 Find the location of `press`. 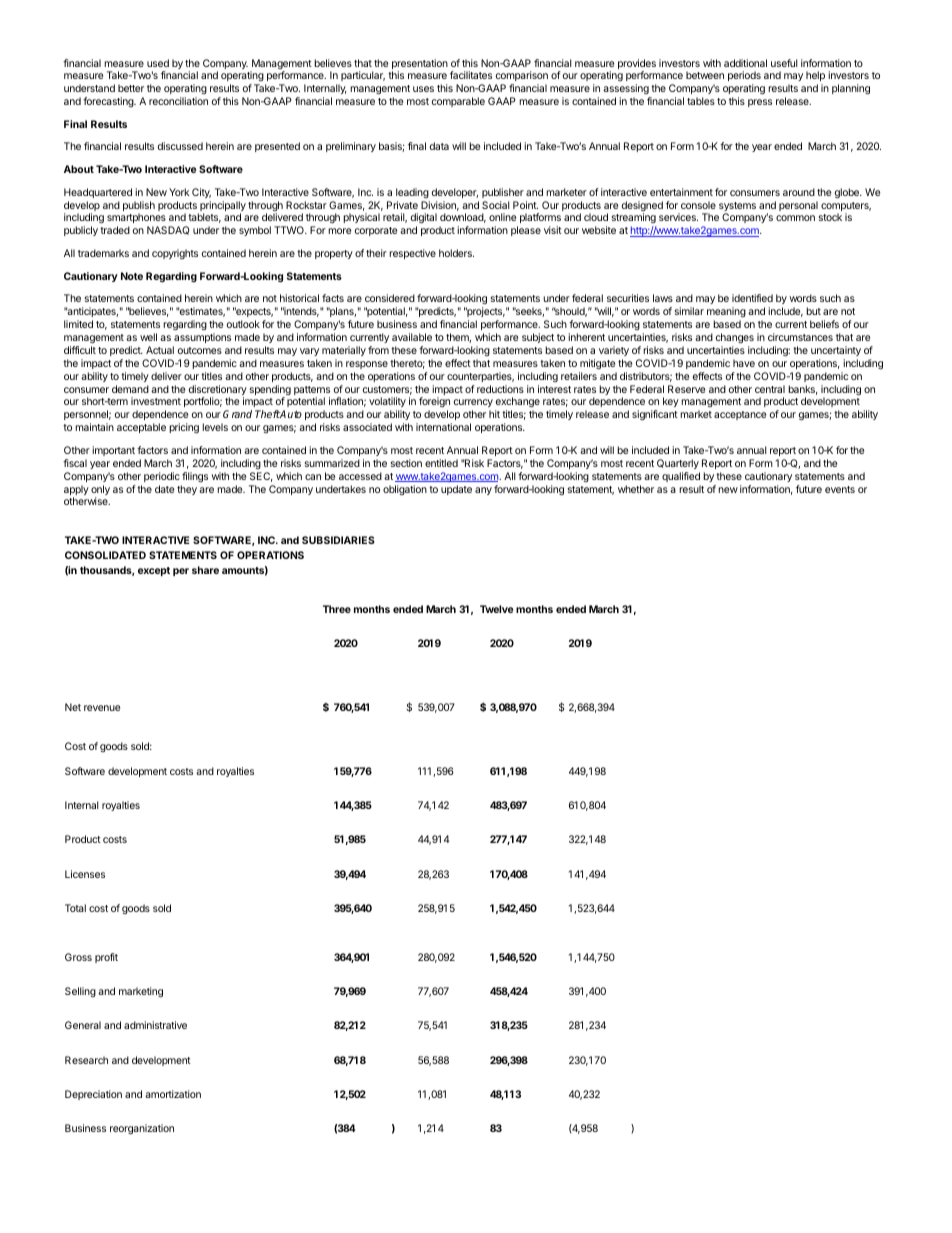

press is located at coordinates (760, 103).
